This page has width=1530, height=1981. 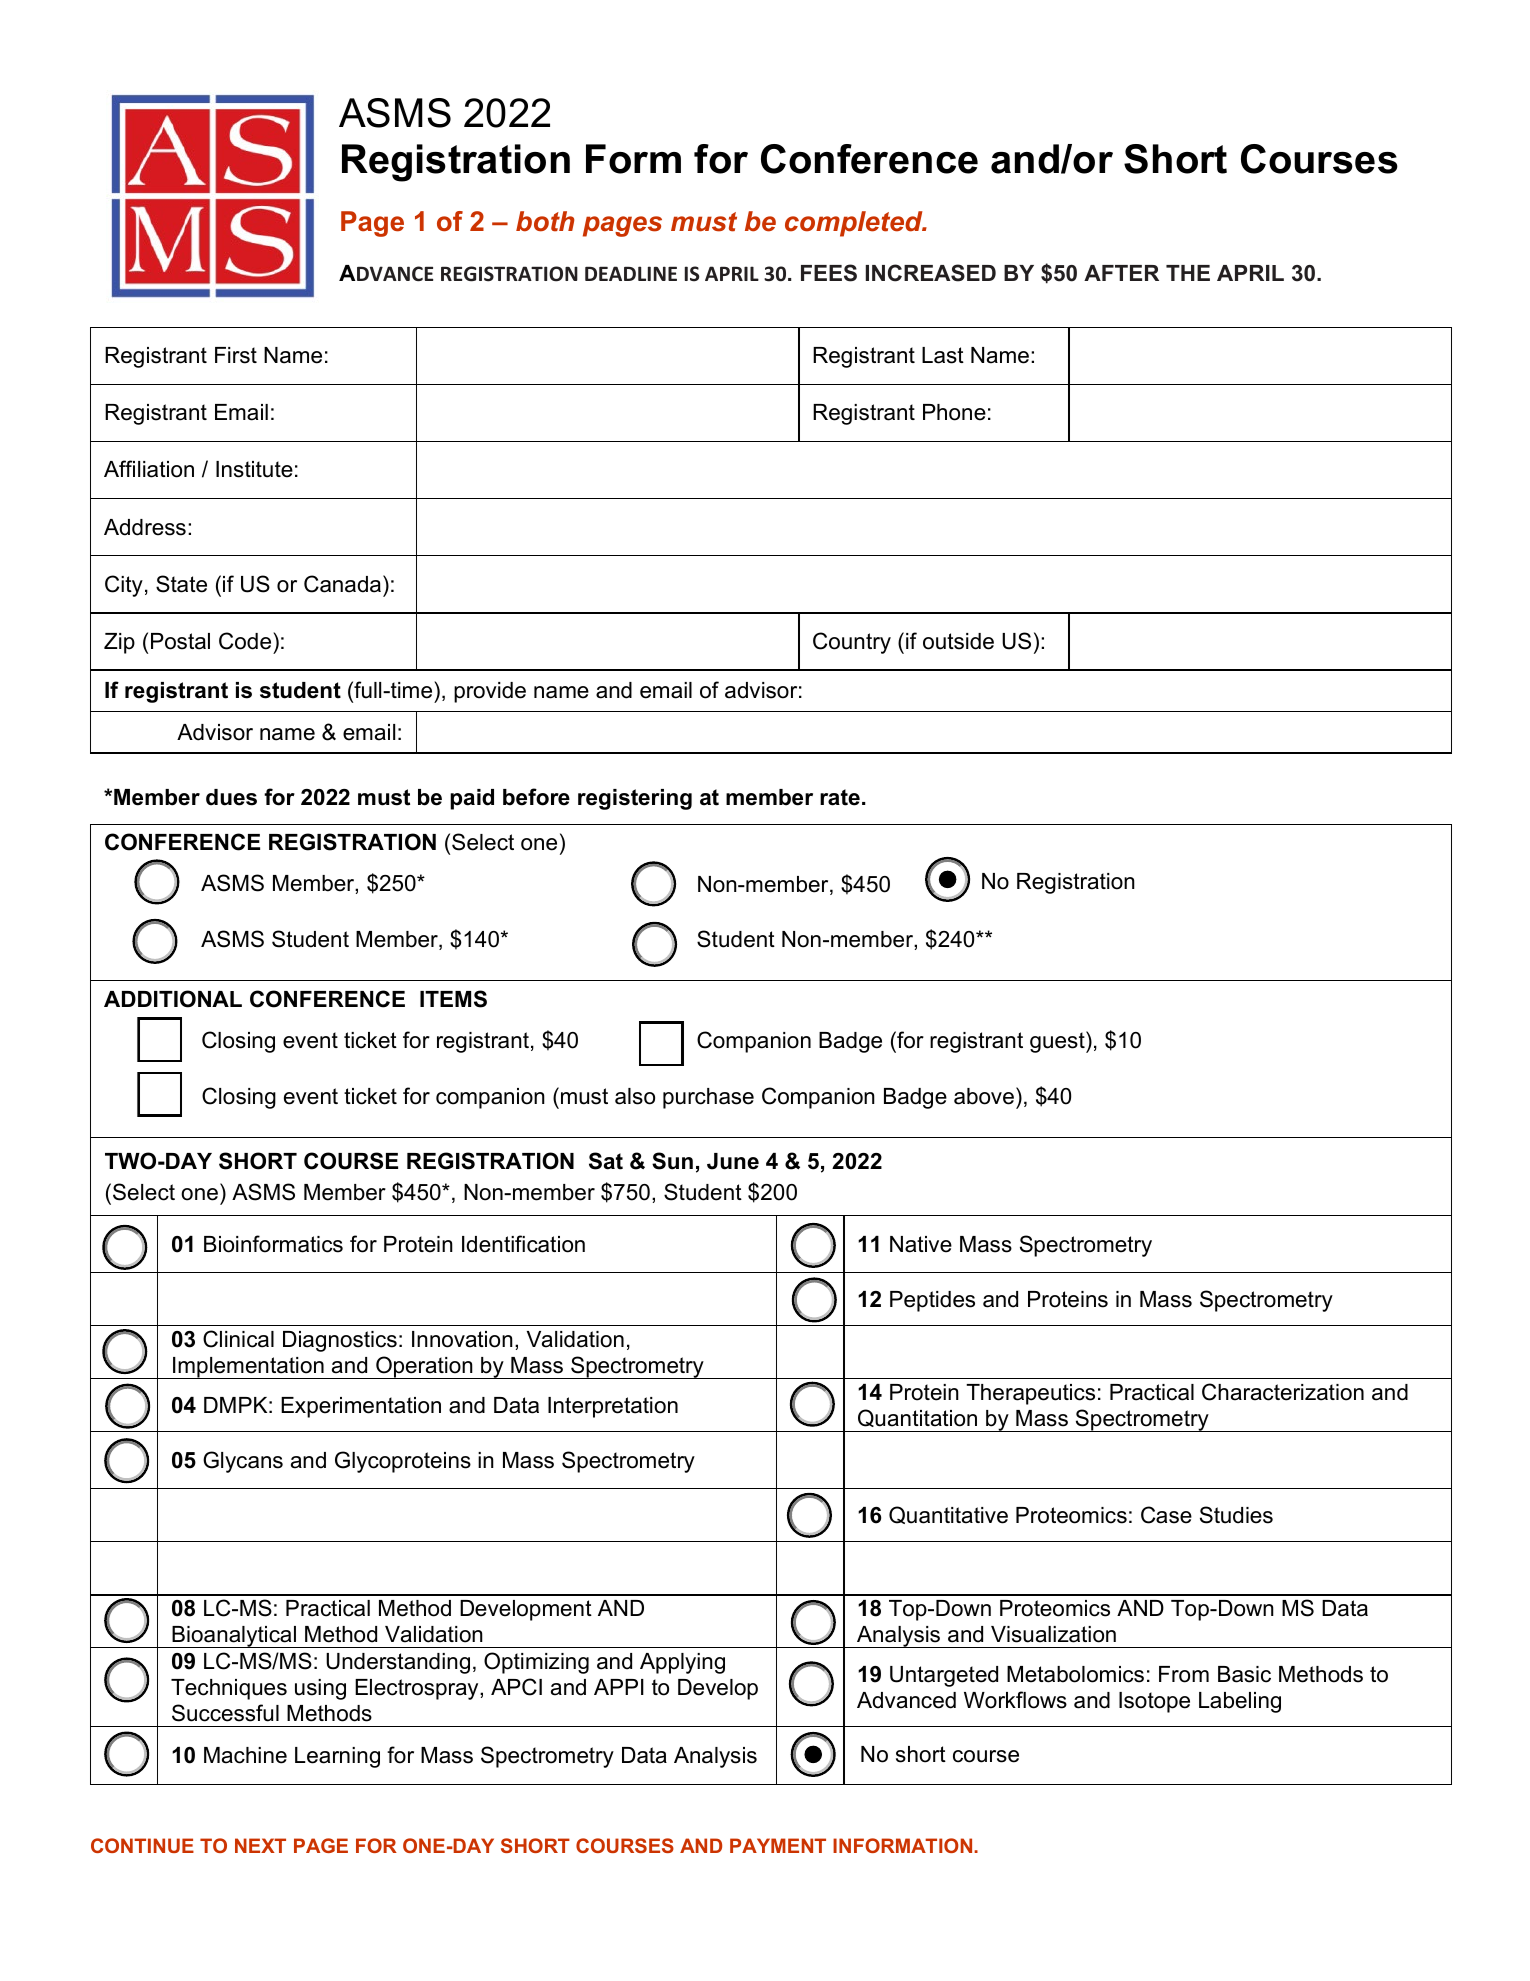 I want to click on June, so click(x=733, y=1161).
